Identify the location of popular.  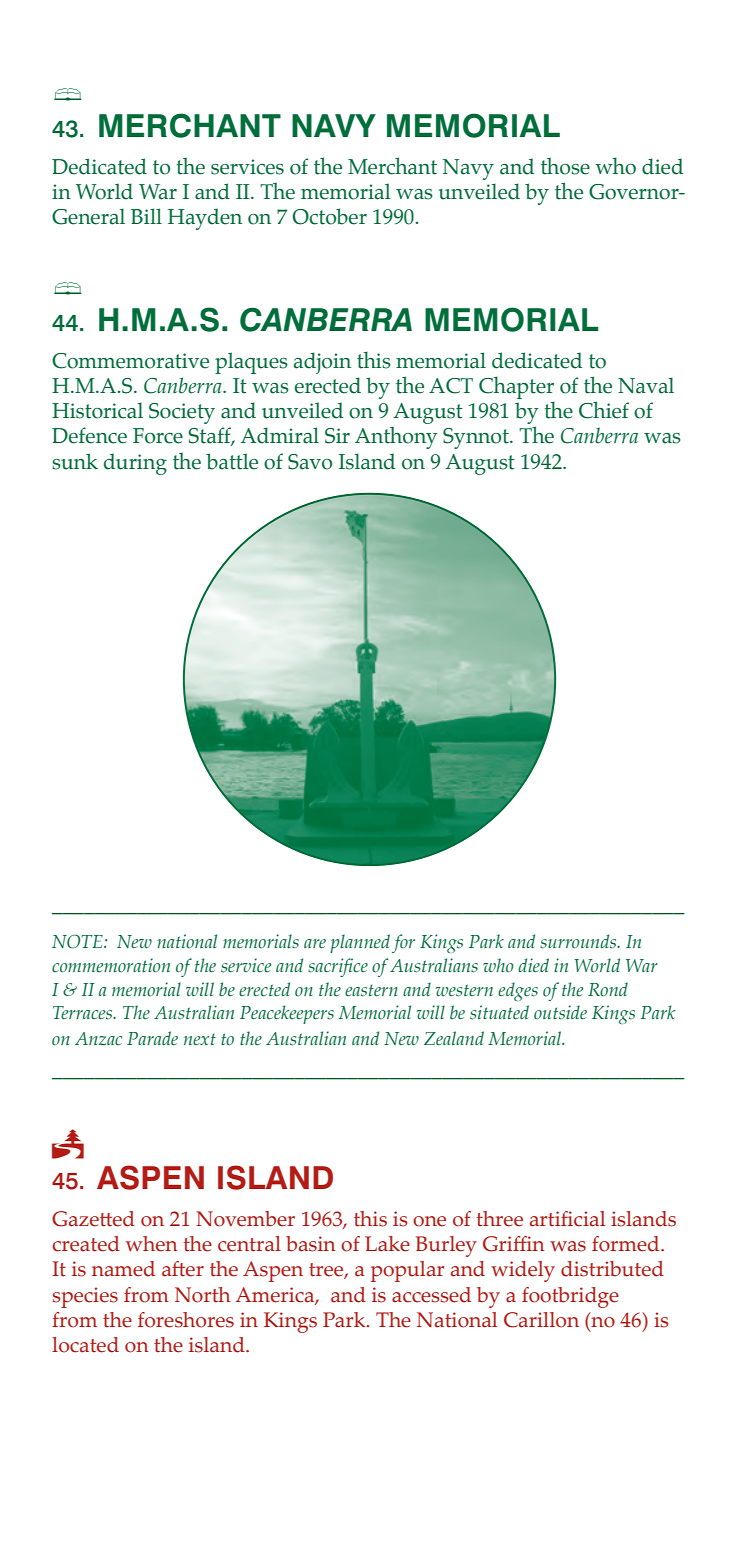
(407, 1271).
